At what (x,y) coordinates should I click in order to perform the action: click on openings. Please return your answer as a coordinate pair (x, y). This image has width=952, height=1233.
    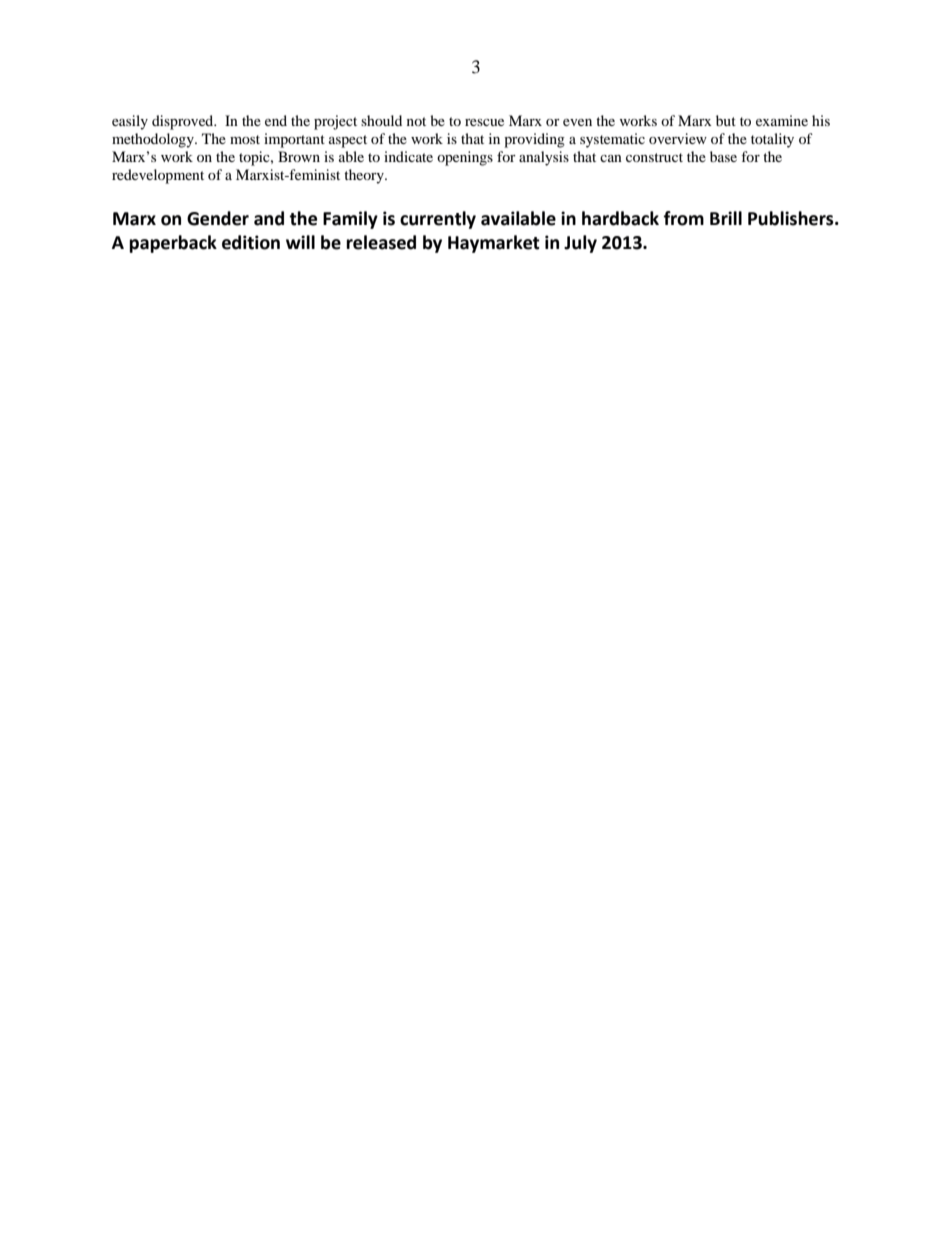
    Looking at the image, I should click on (465, 158).
